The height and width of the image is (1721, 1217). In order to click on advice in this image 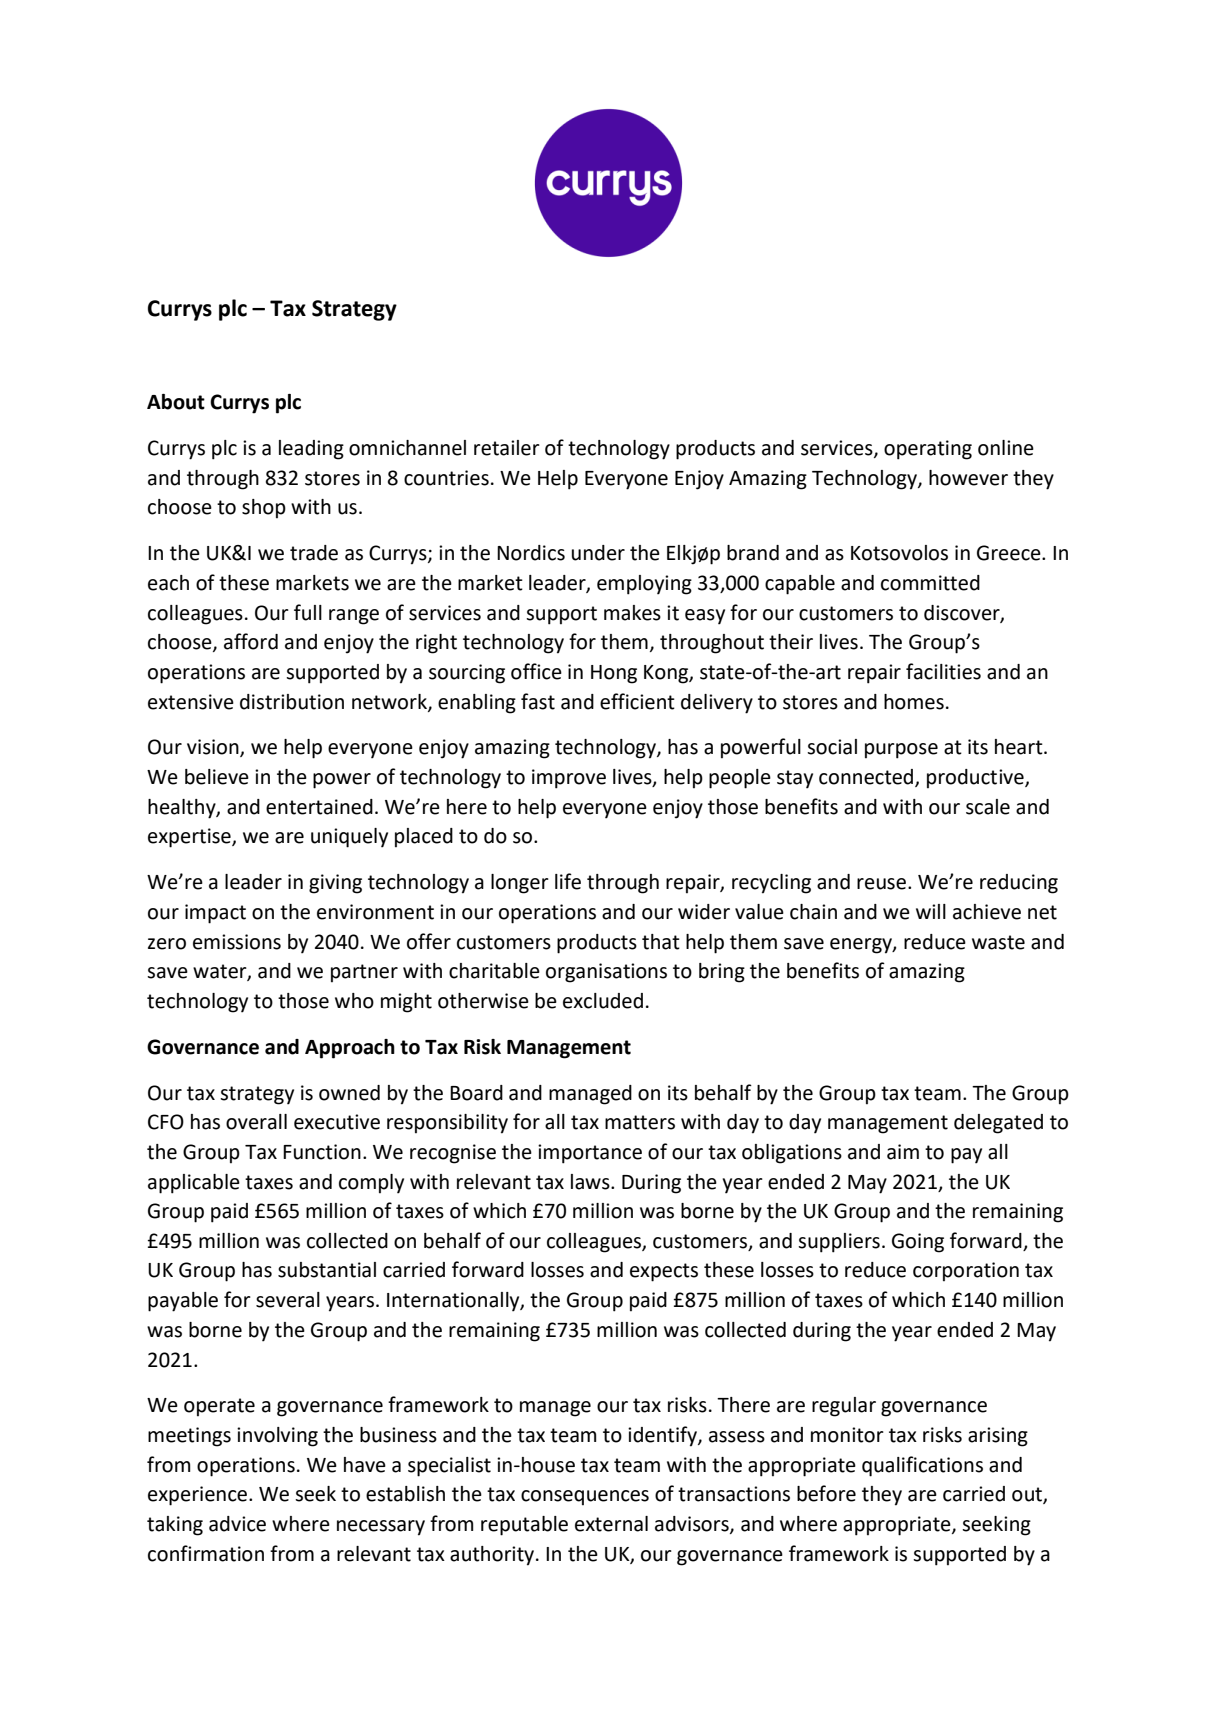, I will do `click(237, 1524)`.
